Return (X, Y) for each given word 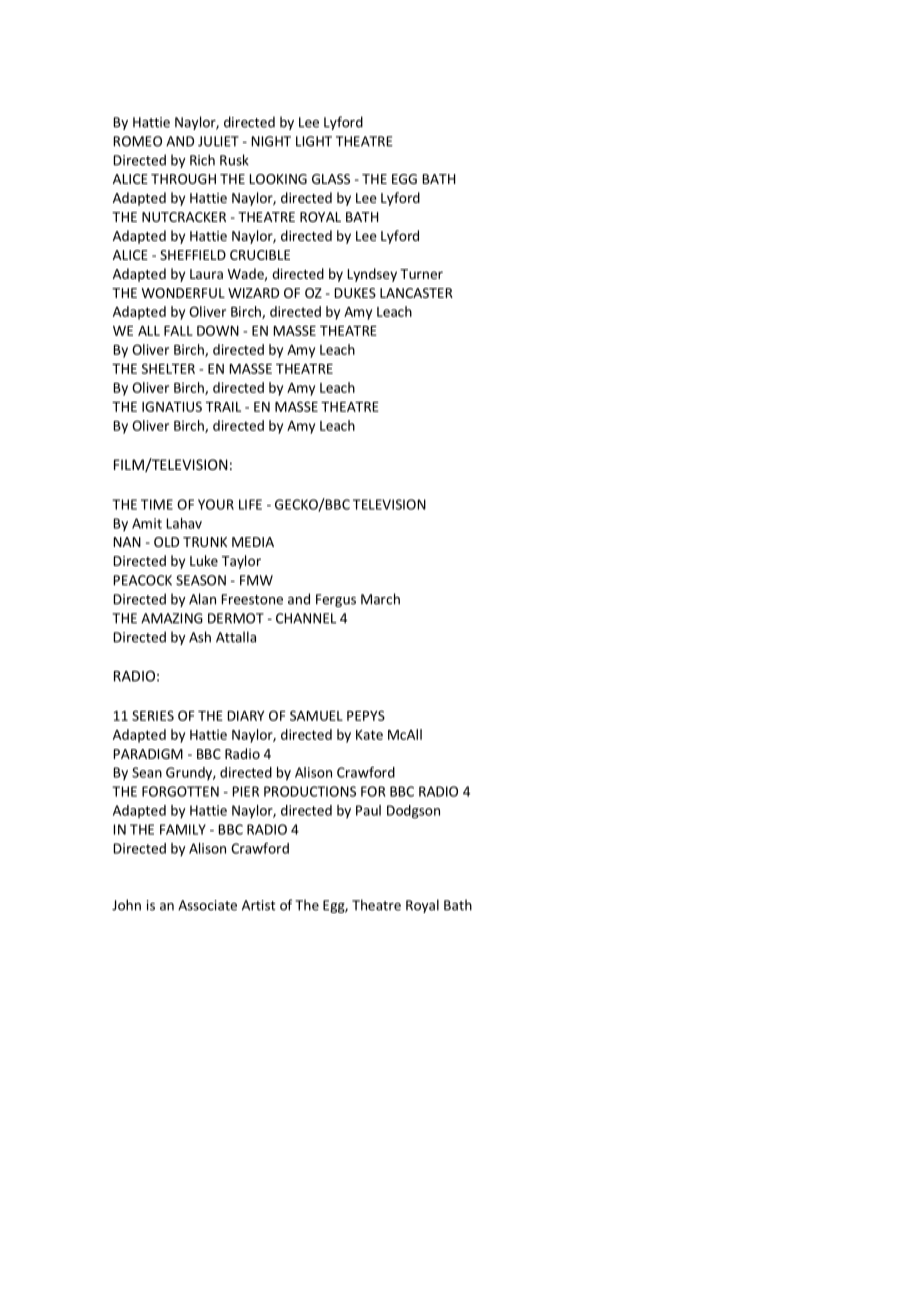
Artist (259, 905)
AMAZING (172, 618)
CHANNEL (306, 618)
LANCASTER (416, 293)
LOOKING (278, 179)
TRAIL (223, 407)
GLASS (331, 179)
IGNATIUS (172, 406)
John (126, 905)
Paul (368, 810)
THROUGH (183, 179)
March (380, 599)
